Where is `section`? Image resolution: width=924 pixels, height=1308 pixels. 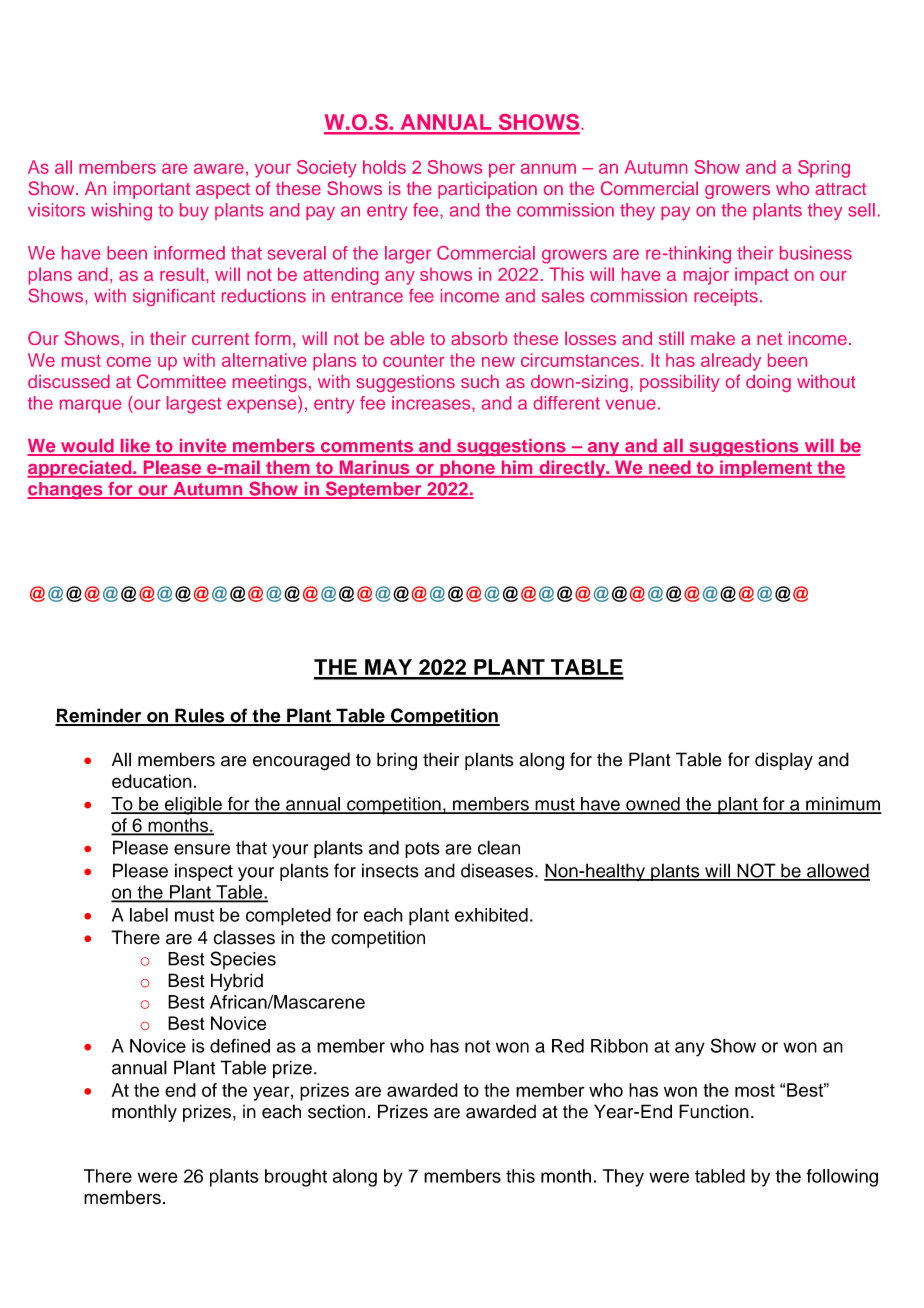
section is located at coordinates (336, 1111).
